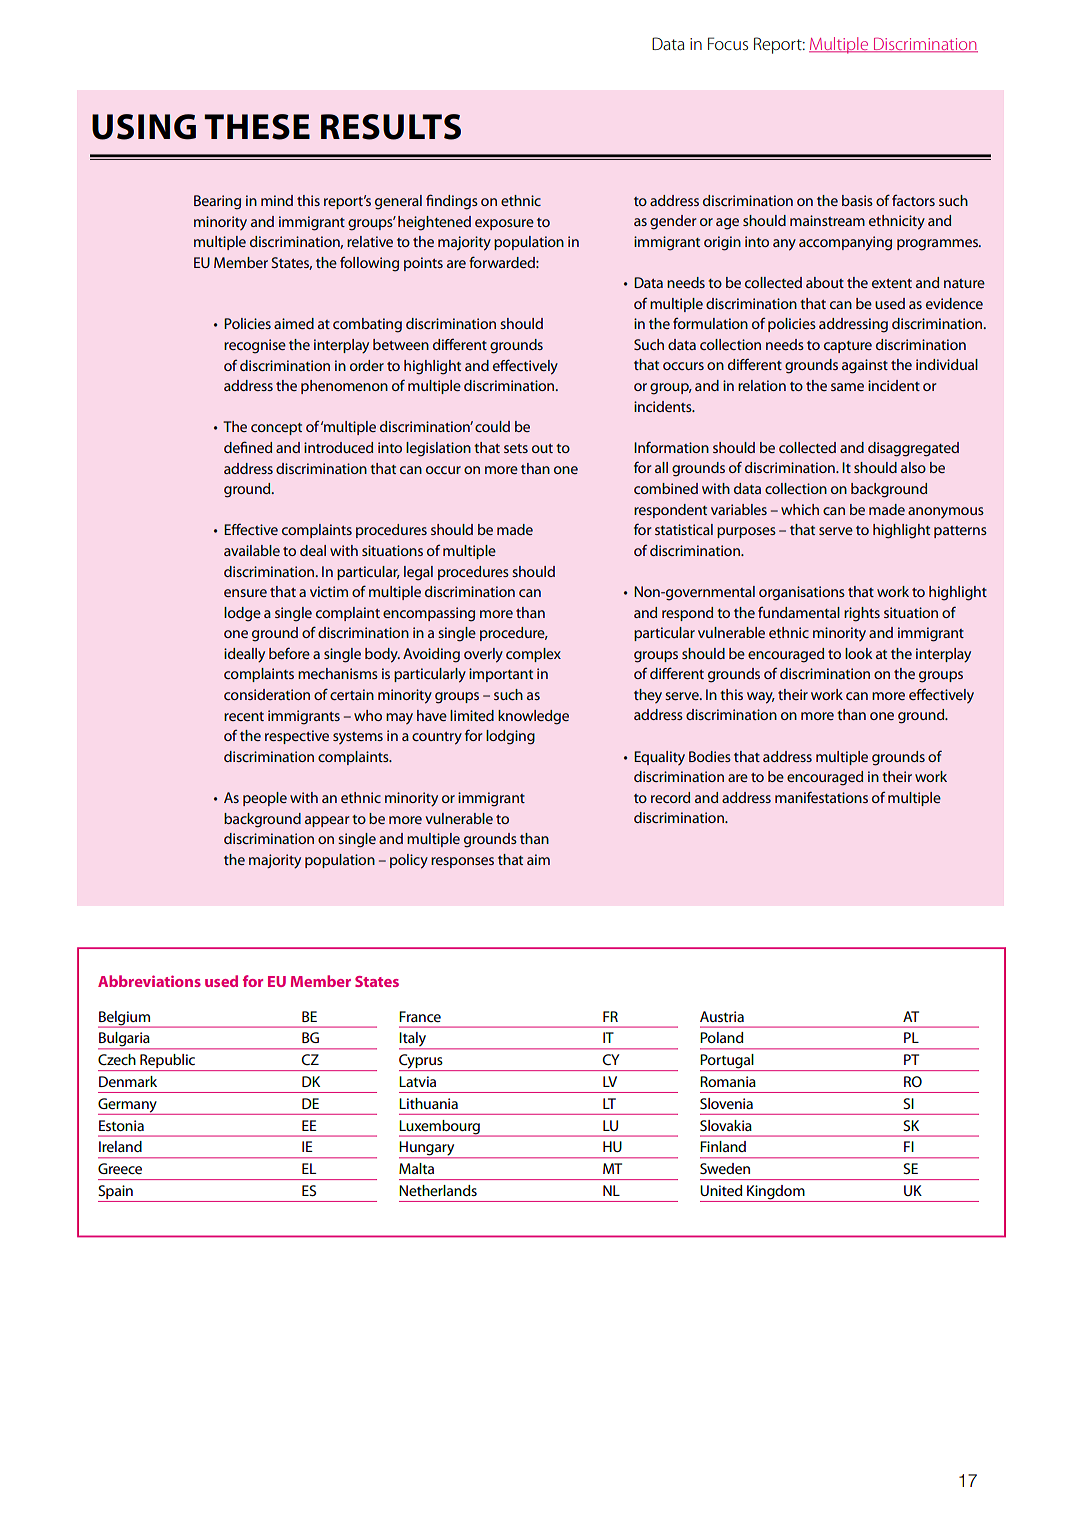 The width and height of the screenshot is (1081, 1529). What do you see at coordinates (257, 127) in the screenshot?
I see `these` at bounding box center [257, 127].
